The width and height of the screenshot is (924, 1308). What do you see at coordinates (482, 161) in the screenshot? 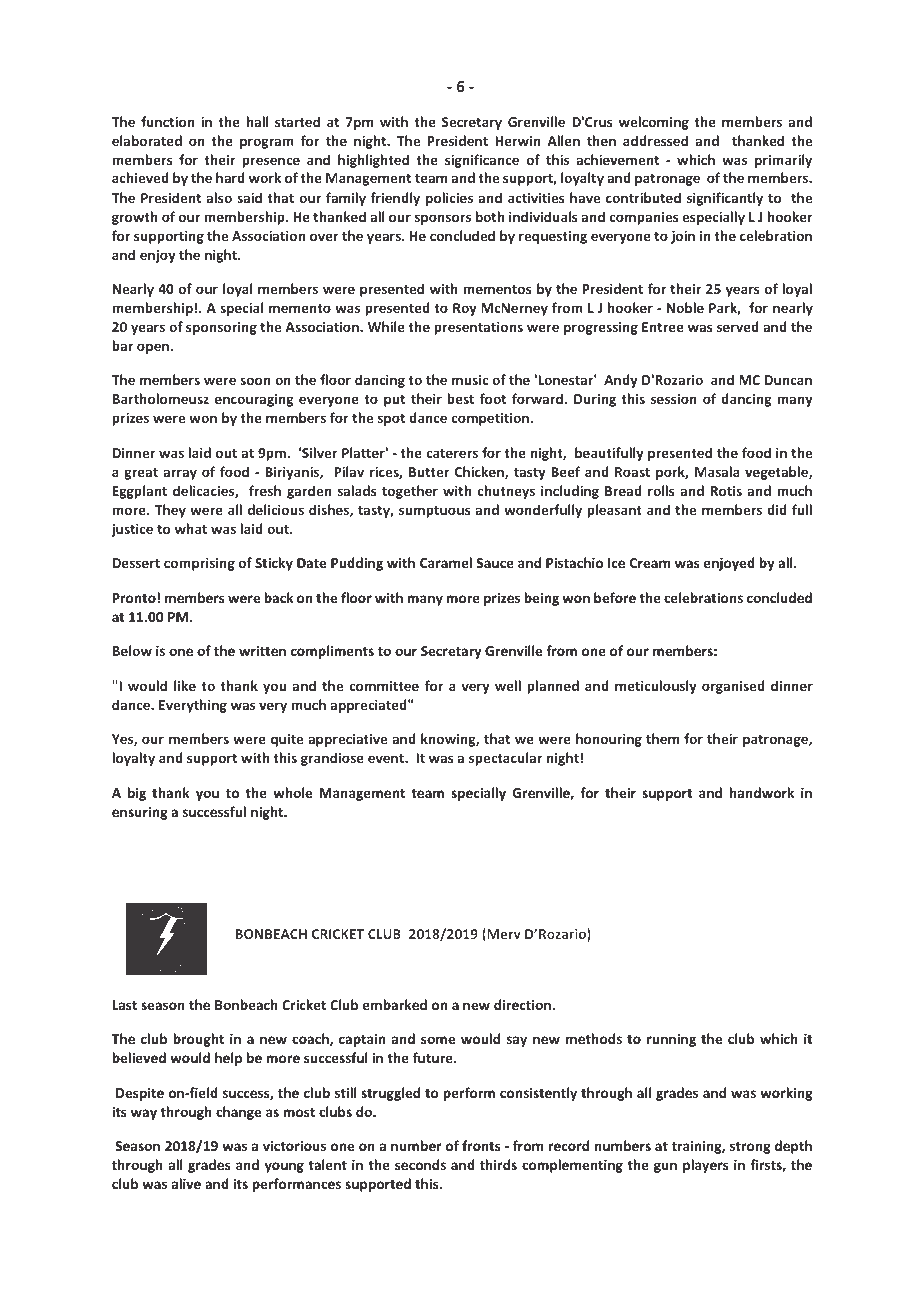
I see `significance` at bounding box center [482, 161].
